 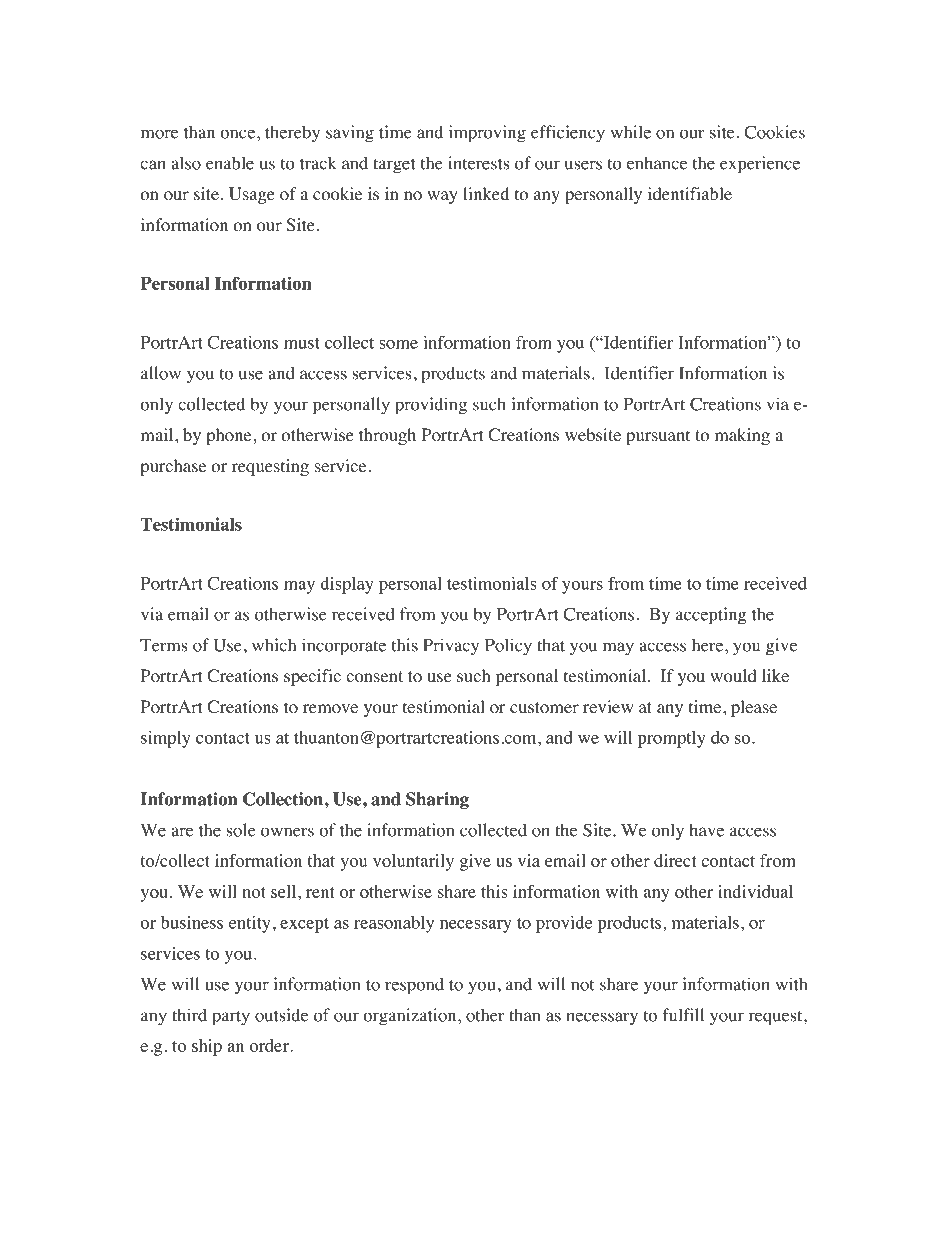 What do you see at coordinates (437, 800) in the document?
I see `Sharing` at bounding box center [437, 800].
